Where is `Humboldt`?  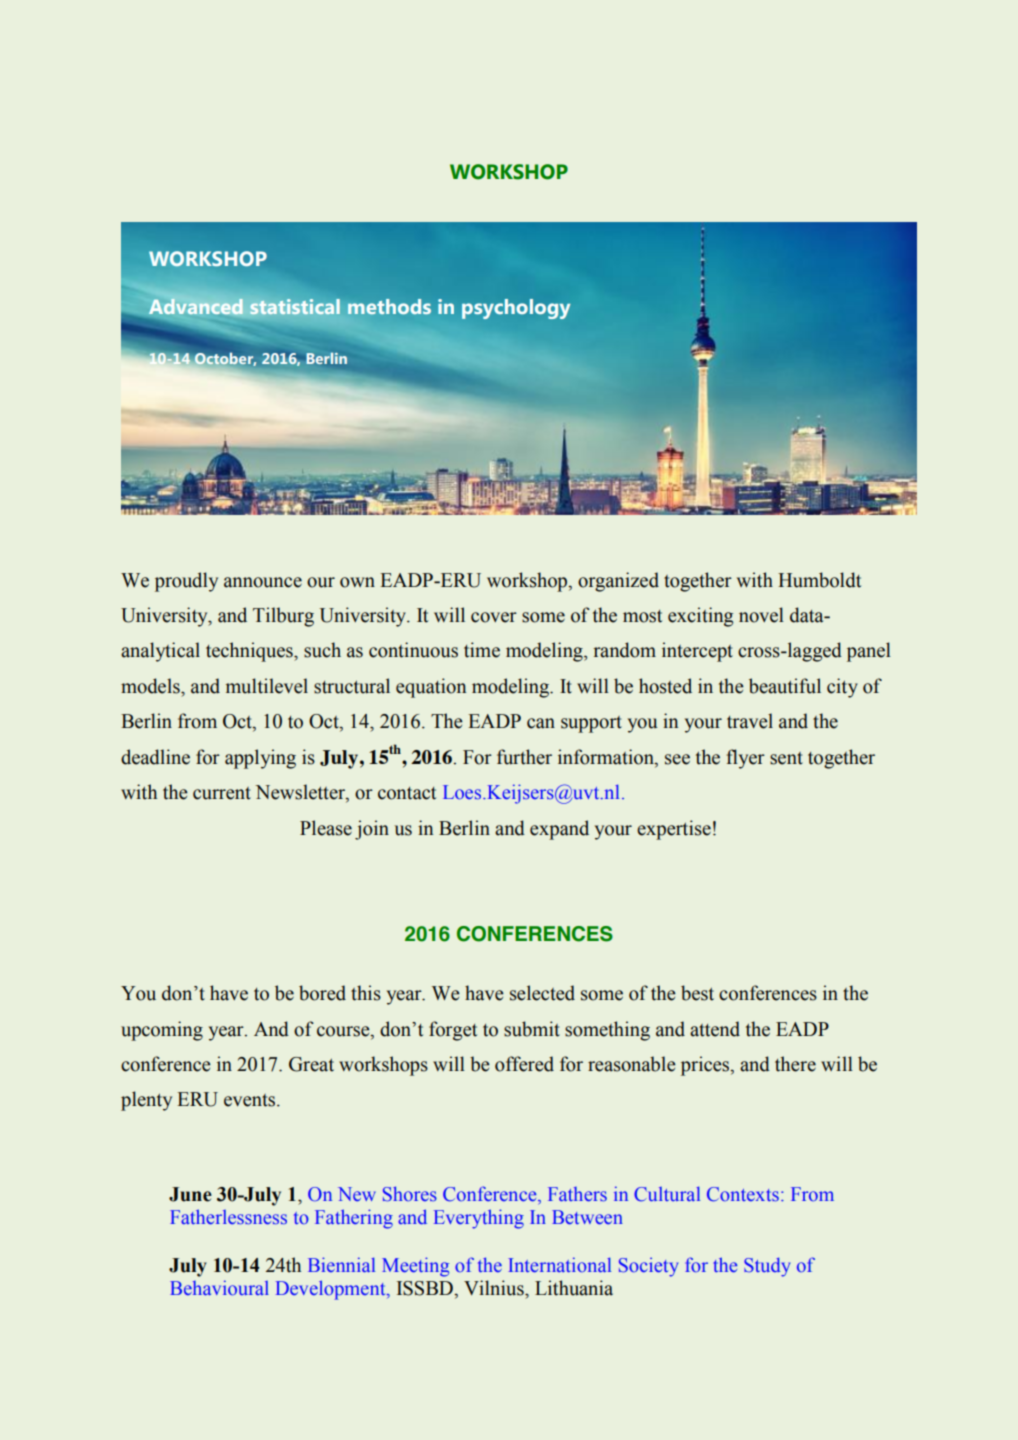 Humboldt is located at coordinates (819, 580).
